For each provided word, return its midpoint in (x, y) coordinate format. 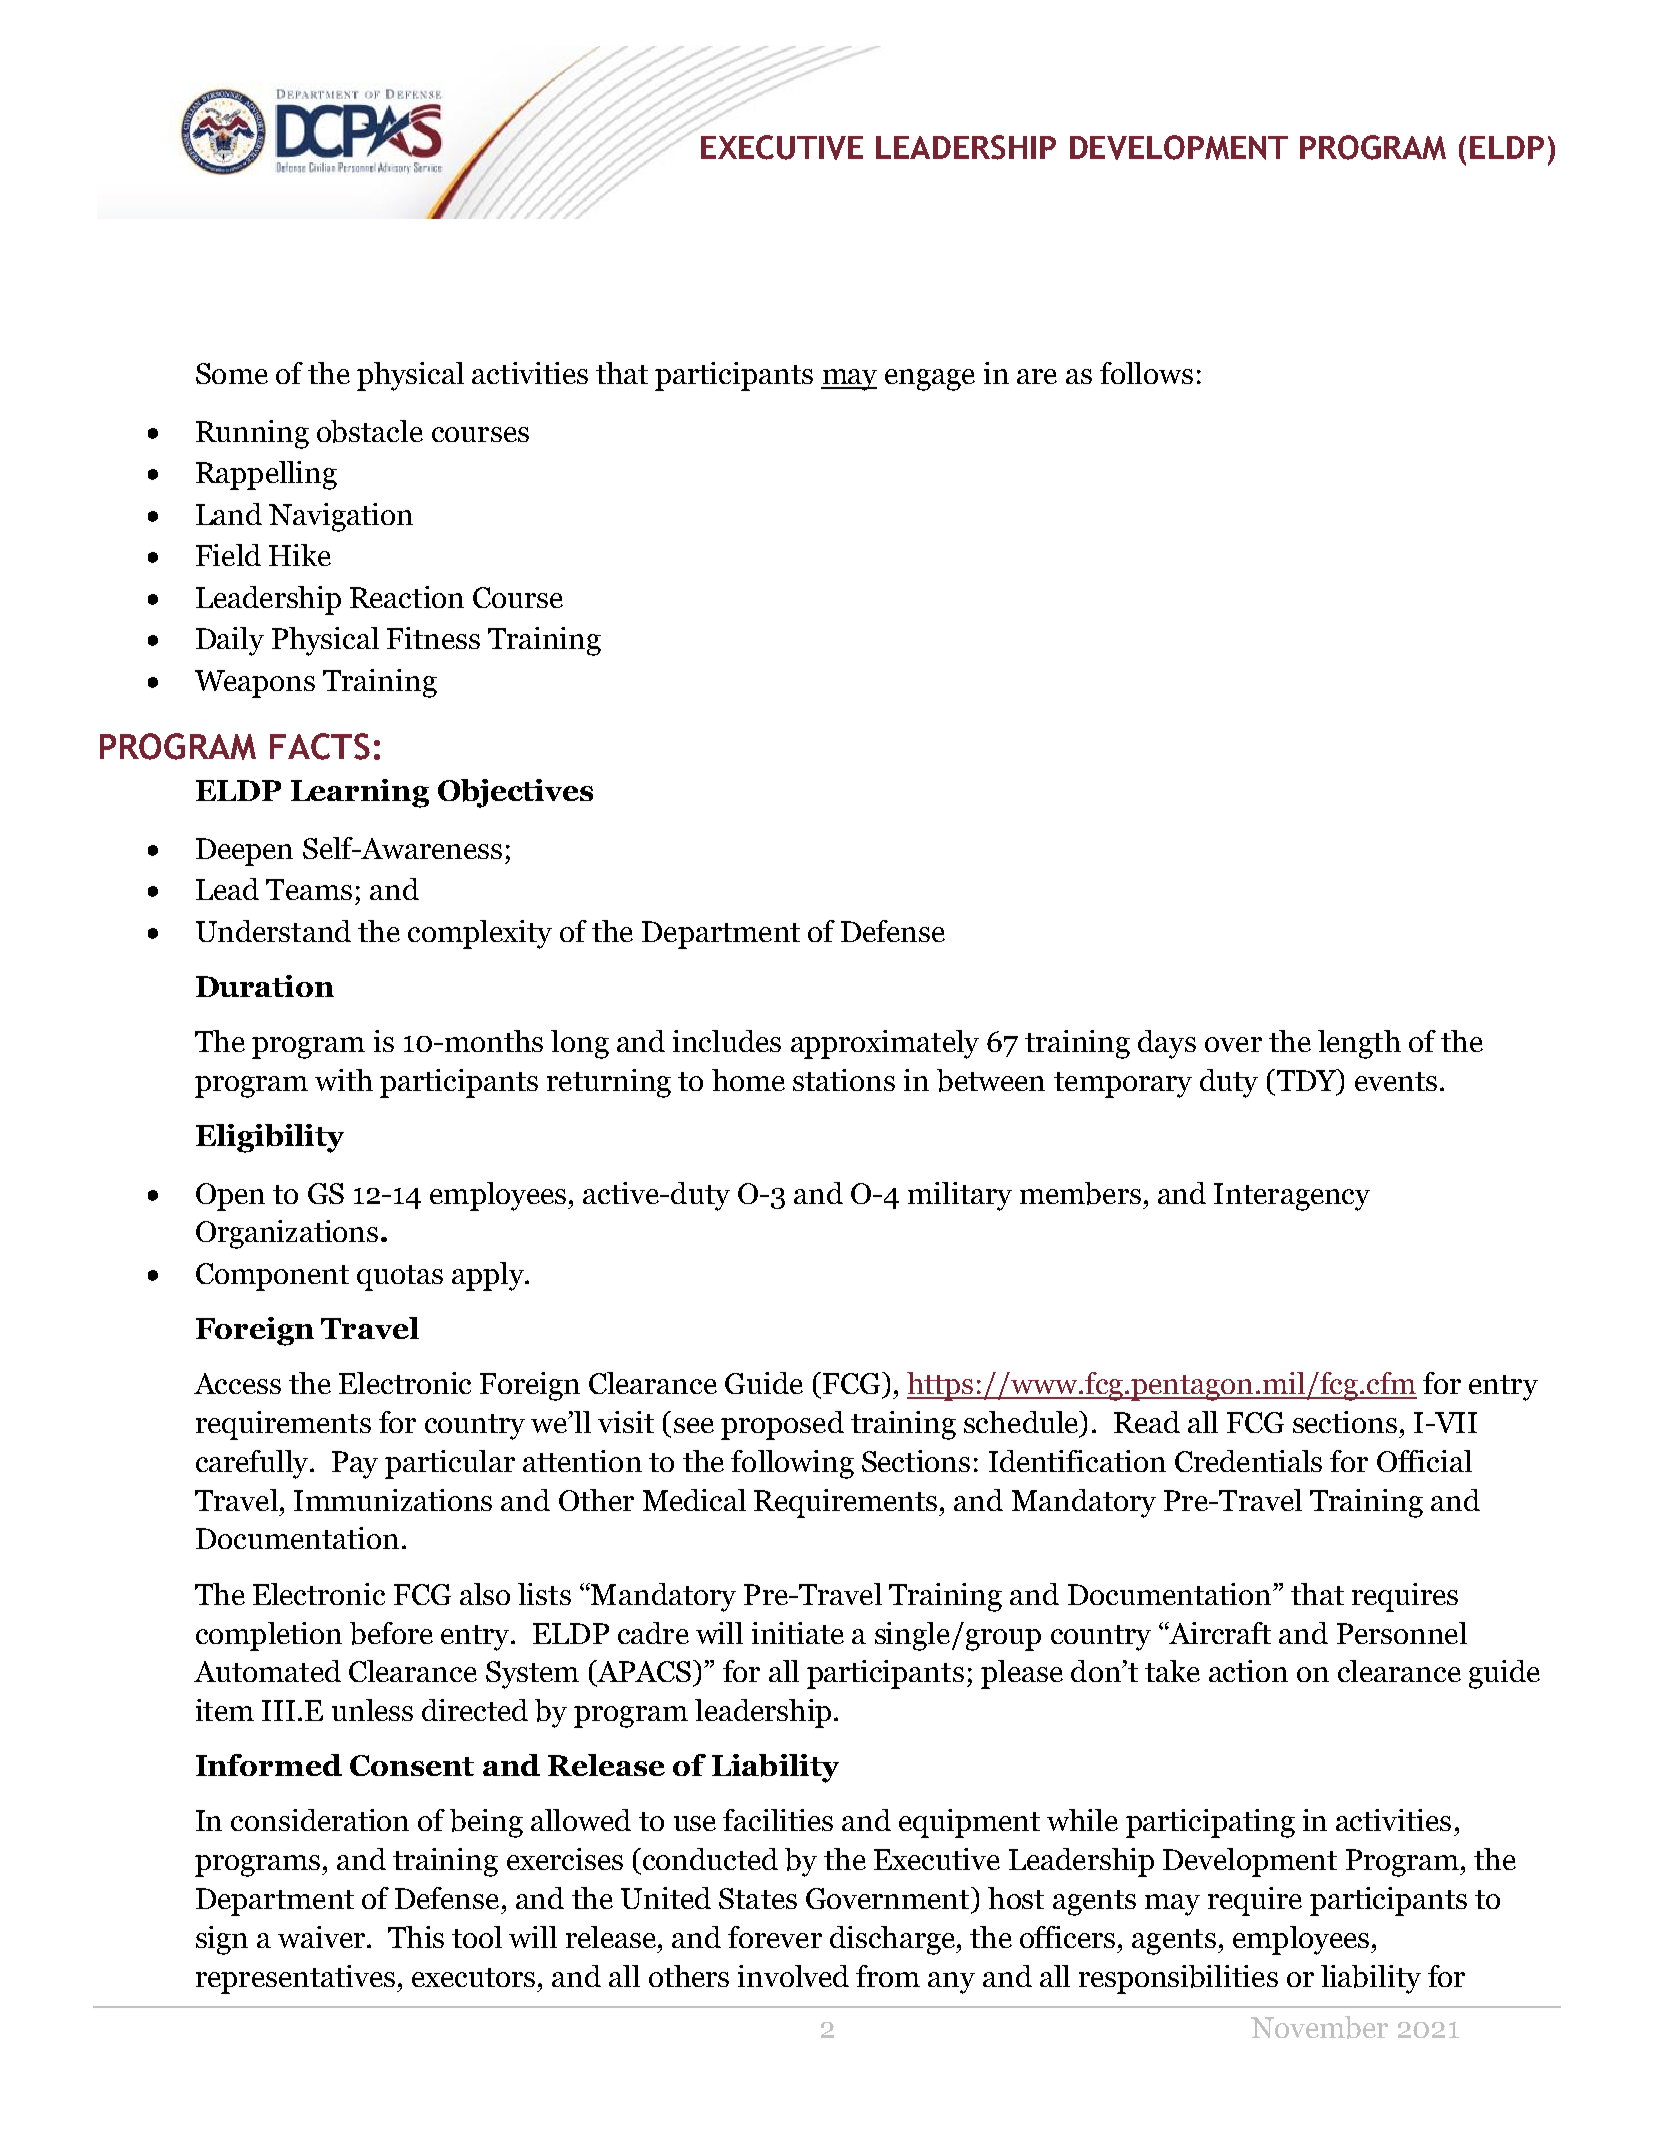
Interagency (1292, 1197)
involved (793, 1976)
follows (1146, 373)
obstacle (370, 431)
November (1319, 2027)
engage (930, 380)
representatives (295, 1979)
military (960, 1196)
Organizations (287, 1234)
